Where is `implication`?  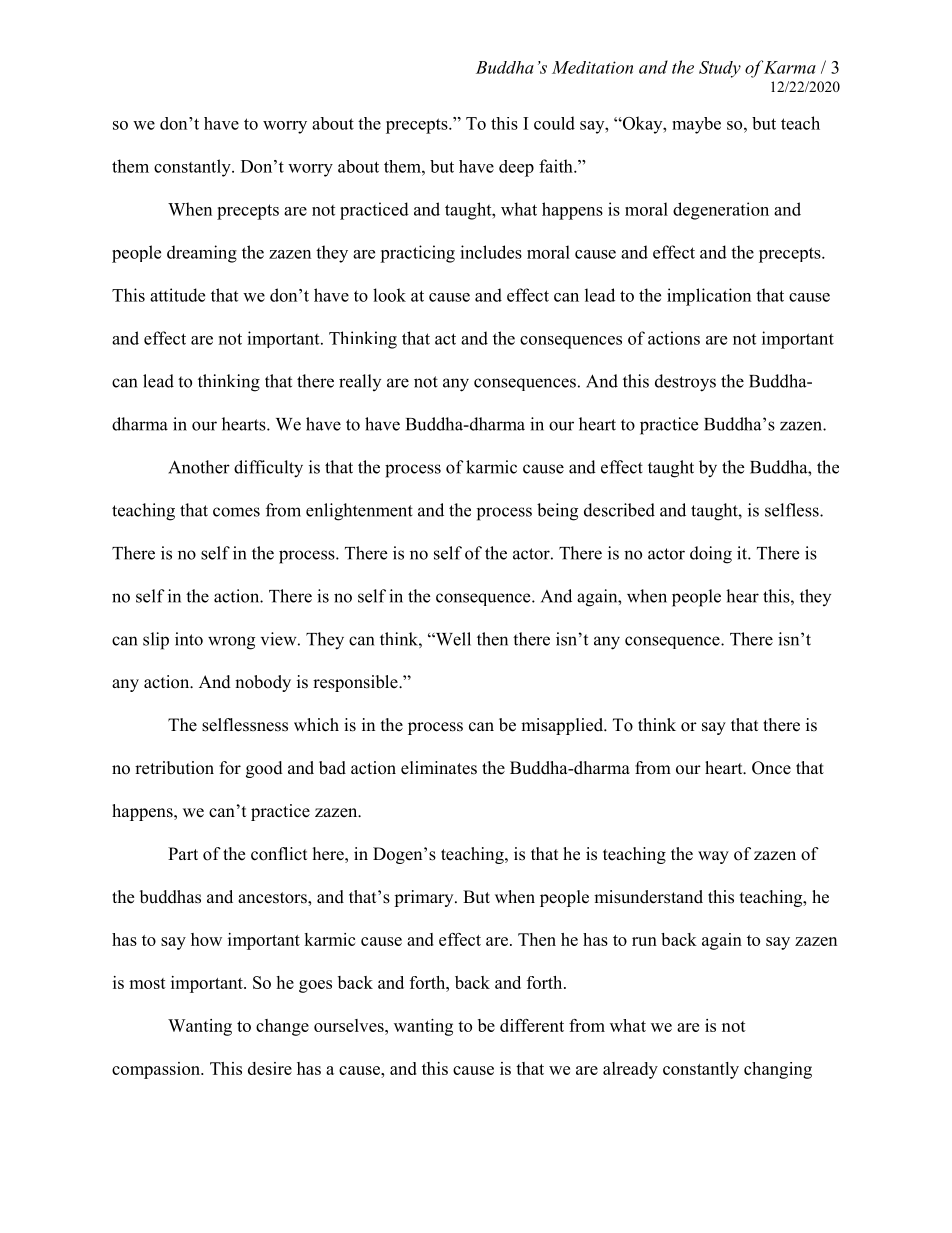 implication is located at coordinates (709, 297).
